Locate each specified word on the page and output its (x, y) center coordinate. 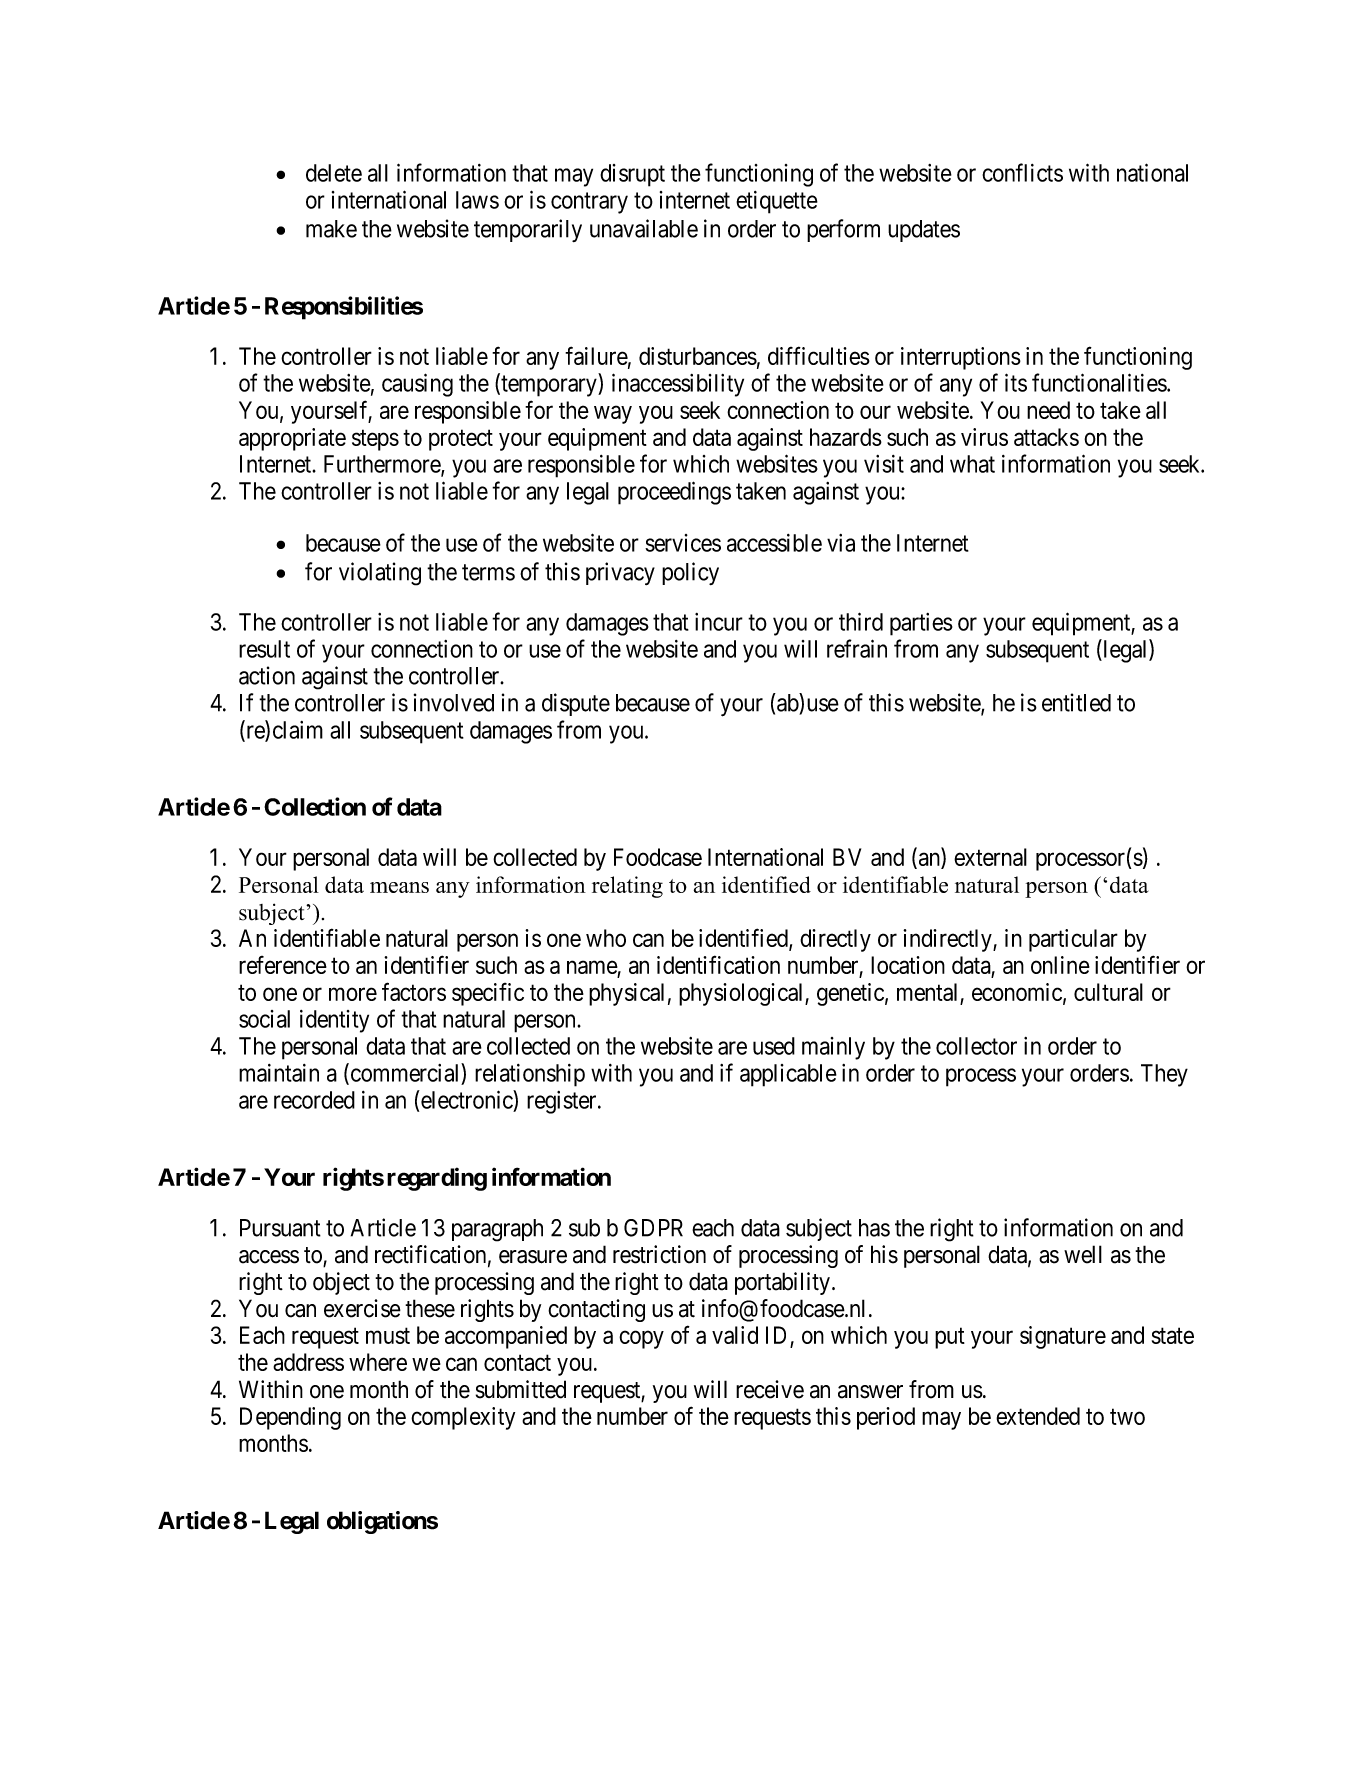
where (378, 1362)
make (331, 229)
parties (921, 624)
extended (1038, 1416)
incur (719, 622)
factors (414, 991)
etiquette (777, 202)
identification (718, 964)
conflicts (1022, 172)
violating (380, 574)
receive (770, 1389)
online (1060, 965)
